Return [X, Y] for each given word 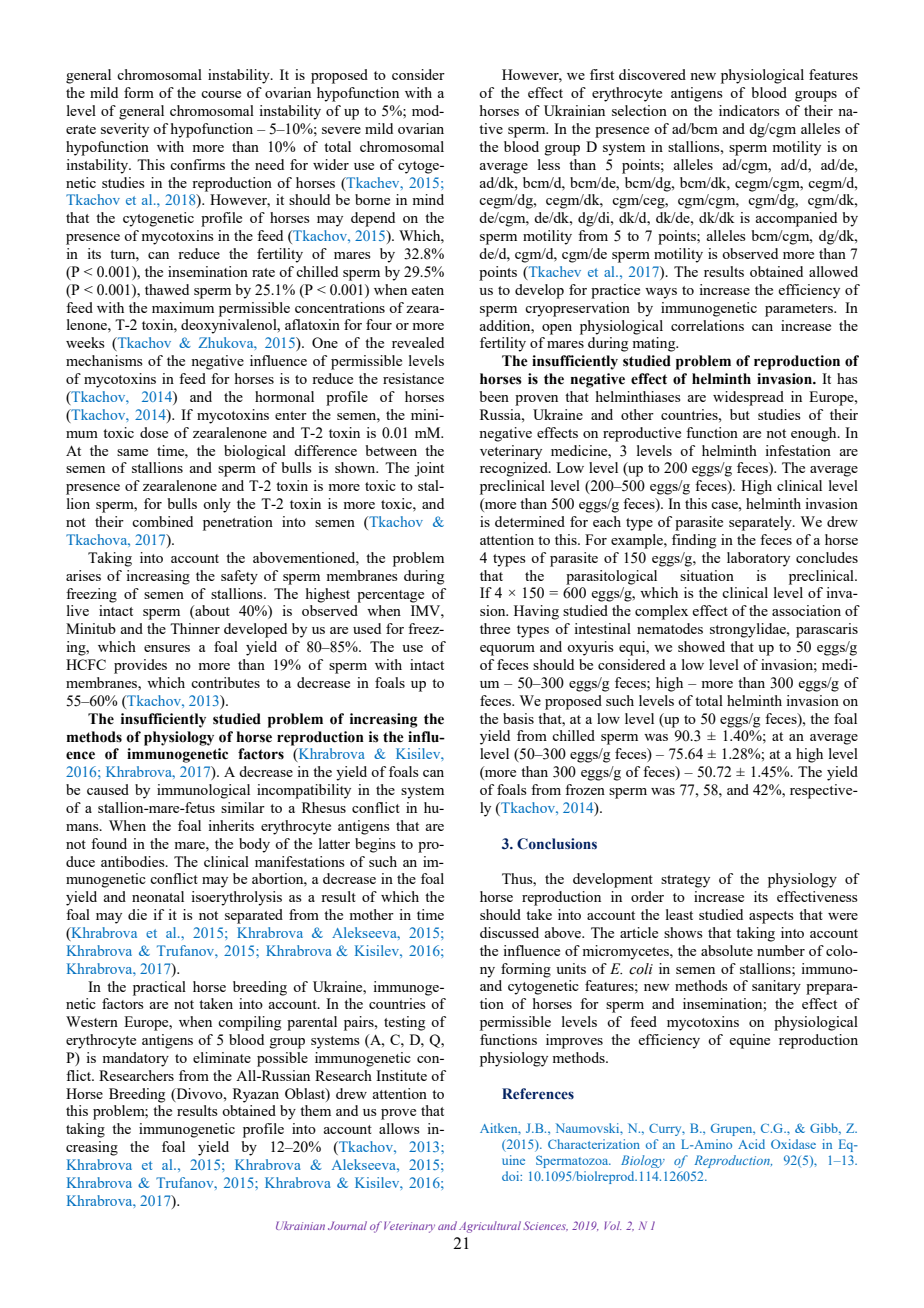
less [549, 164]
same [132, 452]
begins [375, 845]
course [221, 94]
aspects [771, 917]
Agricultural [490, 1227]
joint [429, 469]
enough [815, 434]
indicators [749, 110]
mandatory [135, 1059]
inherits [231, 825]
